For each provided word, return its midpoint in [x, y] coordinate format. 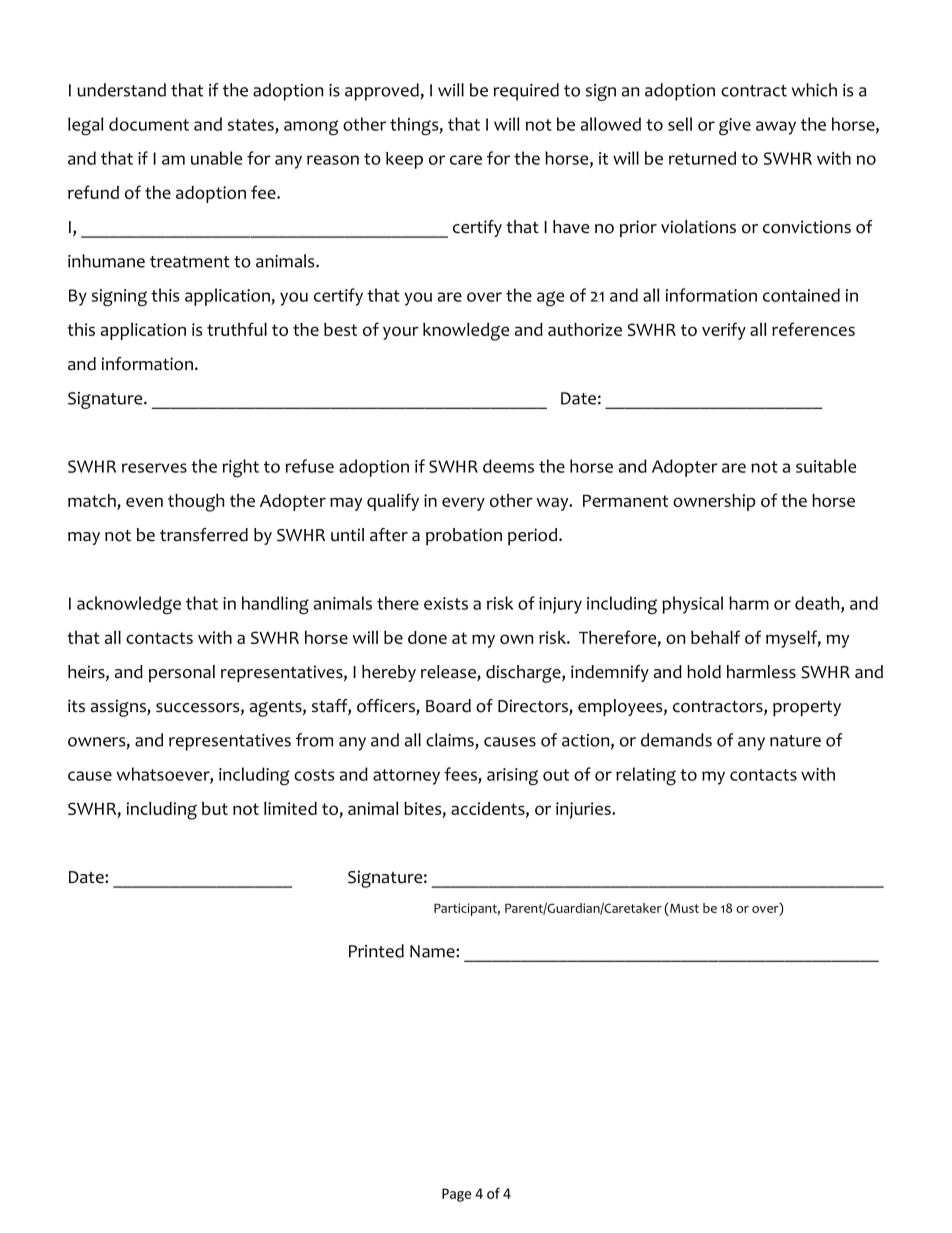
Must [683, 907]
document [149, 124]
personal [182, 673]
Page [456, 1195]
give [735, 127]
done [427, 637]
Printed [376, 951]
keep [404, 160]
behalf [715, 637]
